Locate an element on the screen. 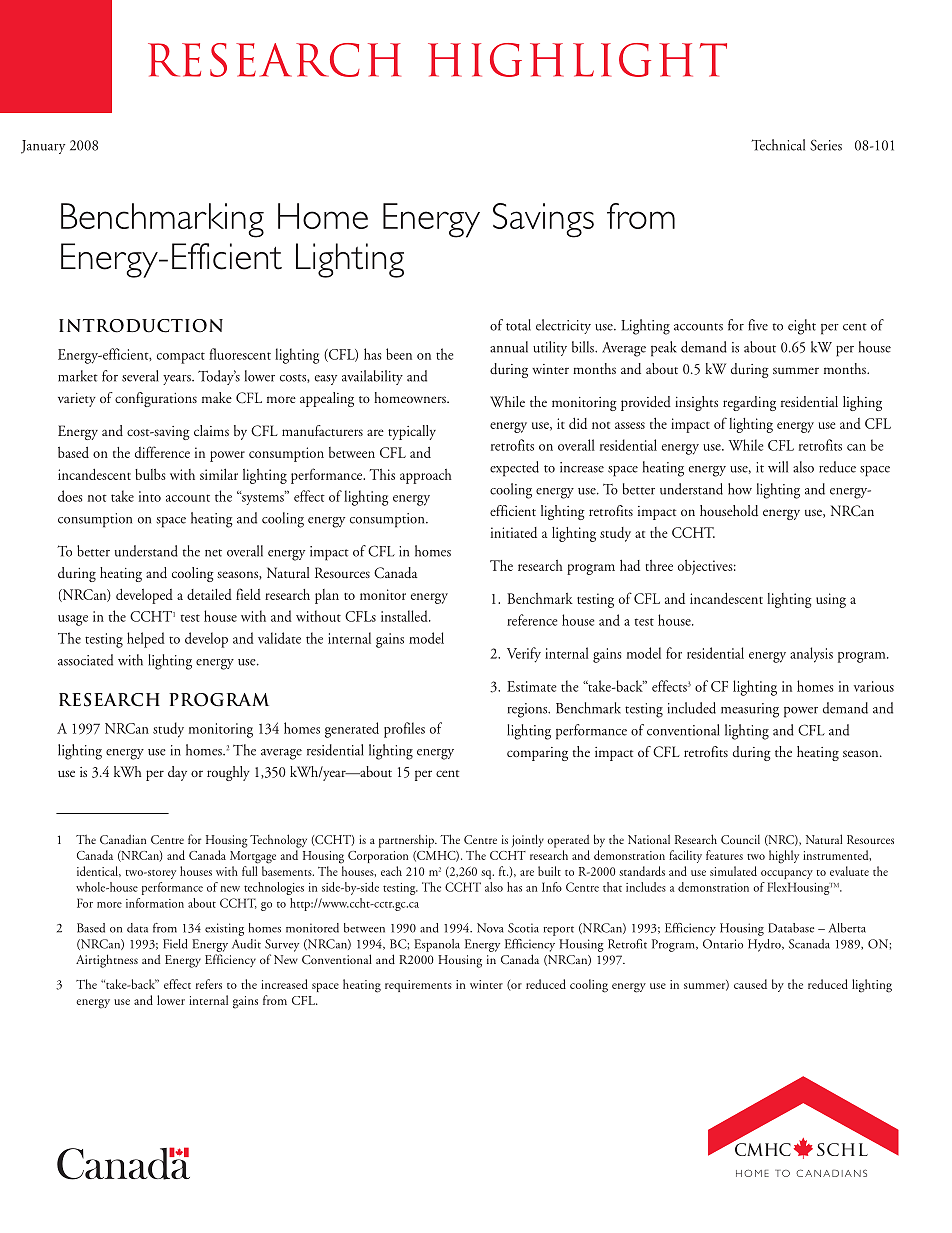 The image size is (952, 1233). introduction is located at coordinates (141, 326).
